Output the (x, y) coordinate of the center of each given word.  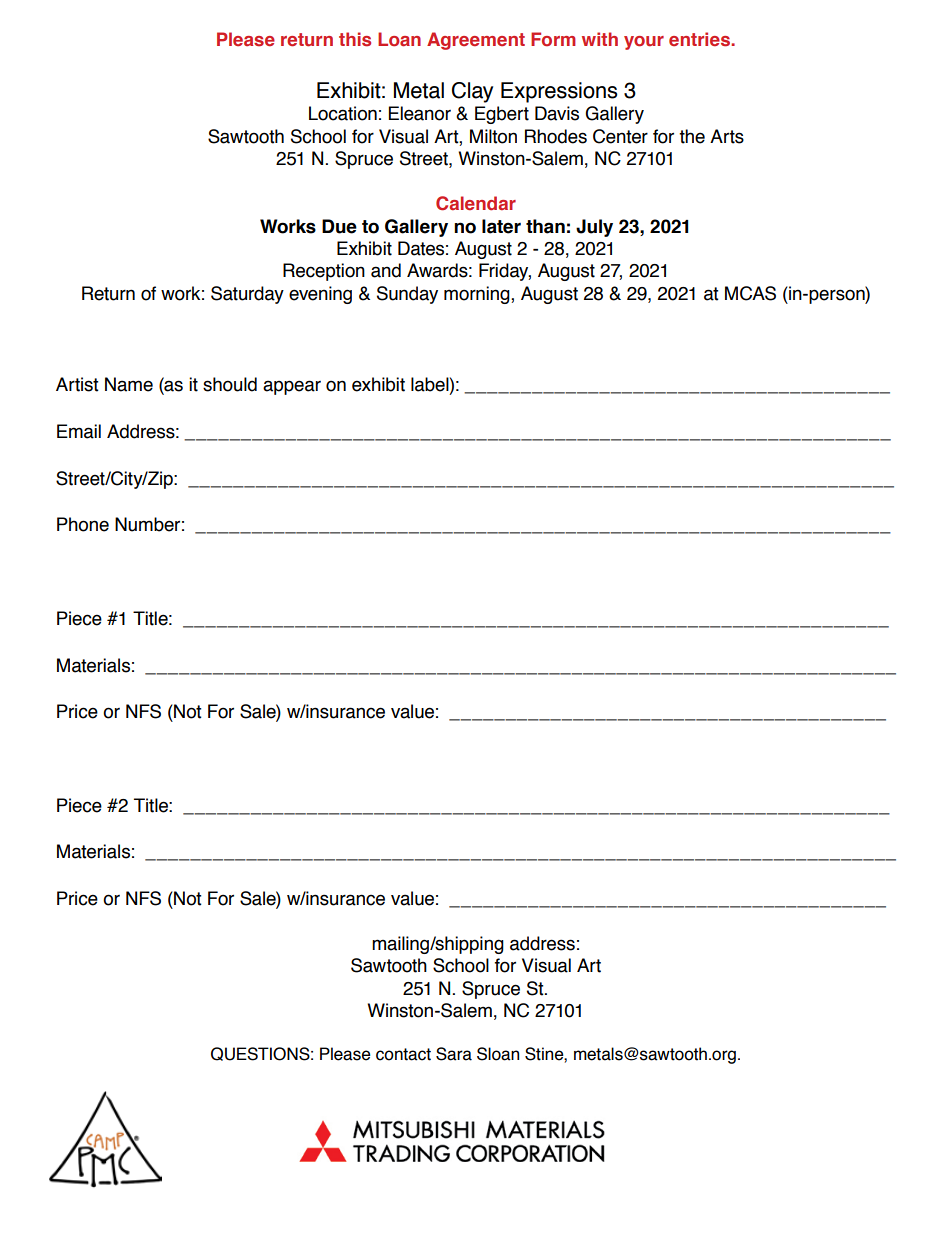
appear (292, 387)
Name (129, 384)
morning (478, 295)
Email (79, 431)
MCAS (750, 293)
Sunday (407, 295)
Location (343, 113)
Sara (454, 1054)
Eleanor (420, 113)
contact (403, 1054)
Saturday (247, 295)
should (230, 384)
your (644, 43)
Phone (83, 524)
